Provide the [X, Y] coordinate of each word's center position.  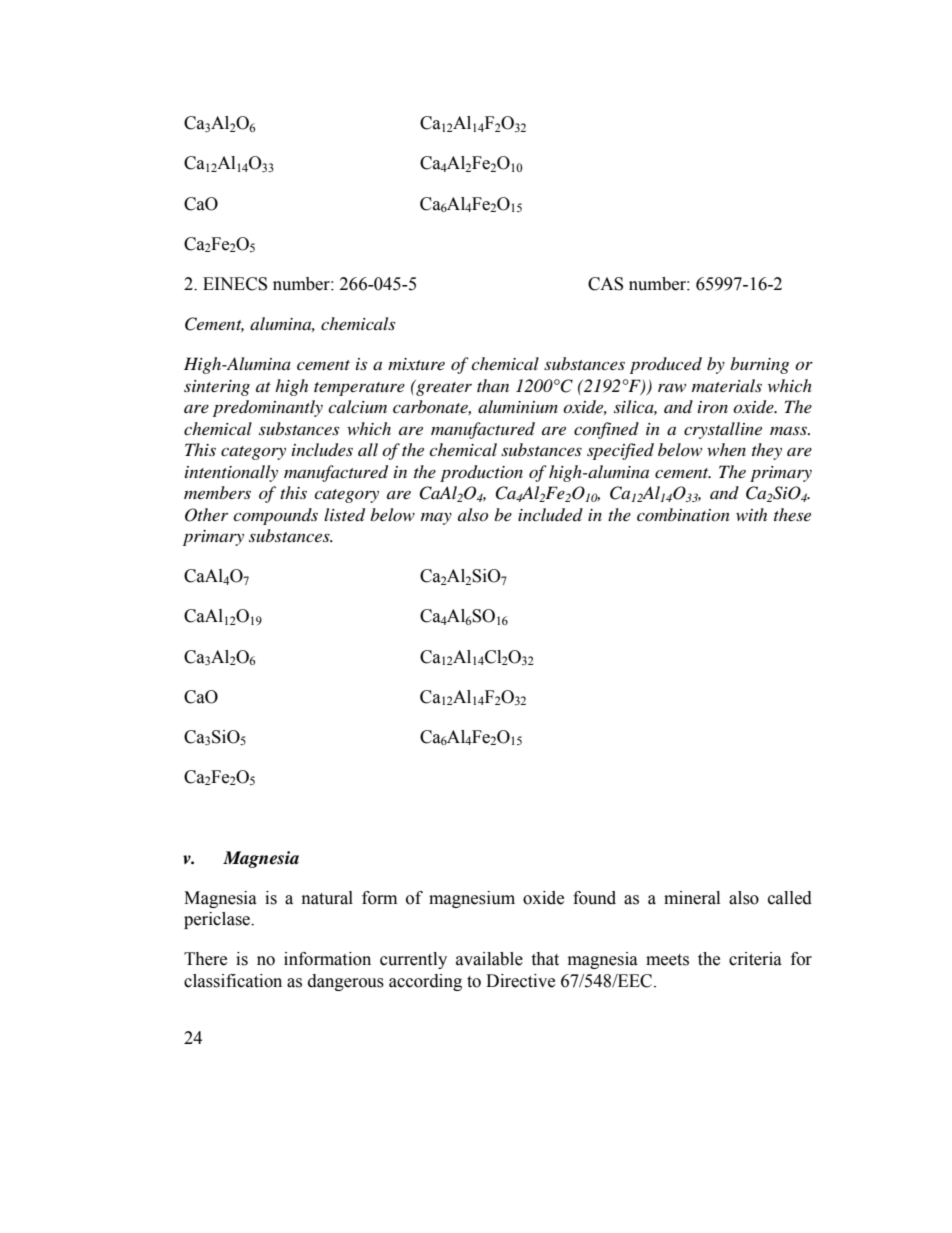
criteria [755, 959]
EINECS [235, 284]
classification [233, 981]
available [489, 959]
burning [759, 365]
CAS [605, 284]
